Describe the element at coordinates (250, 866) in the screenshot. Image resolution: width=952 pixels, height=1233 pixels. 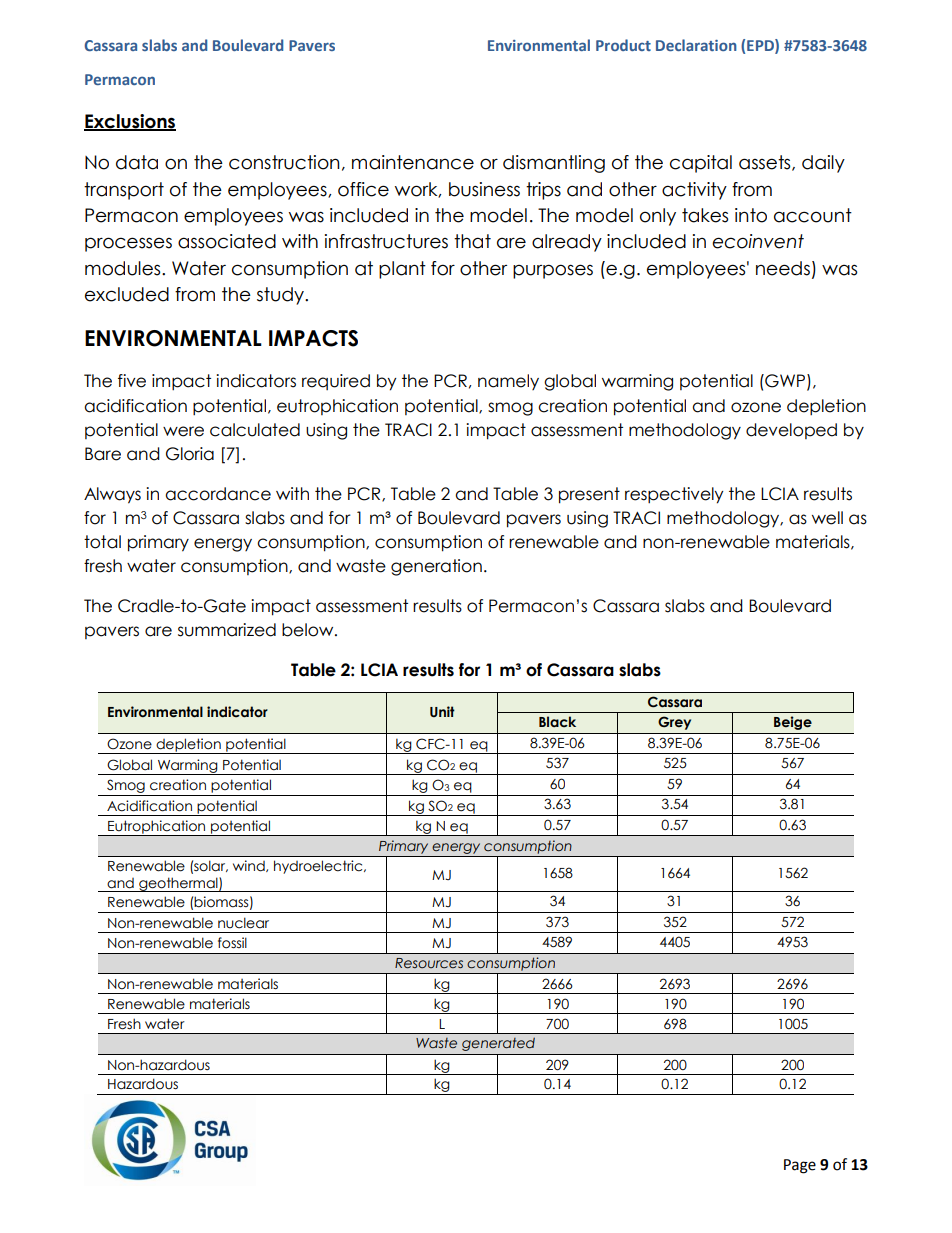
I see `wind` at that location.
